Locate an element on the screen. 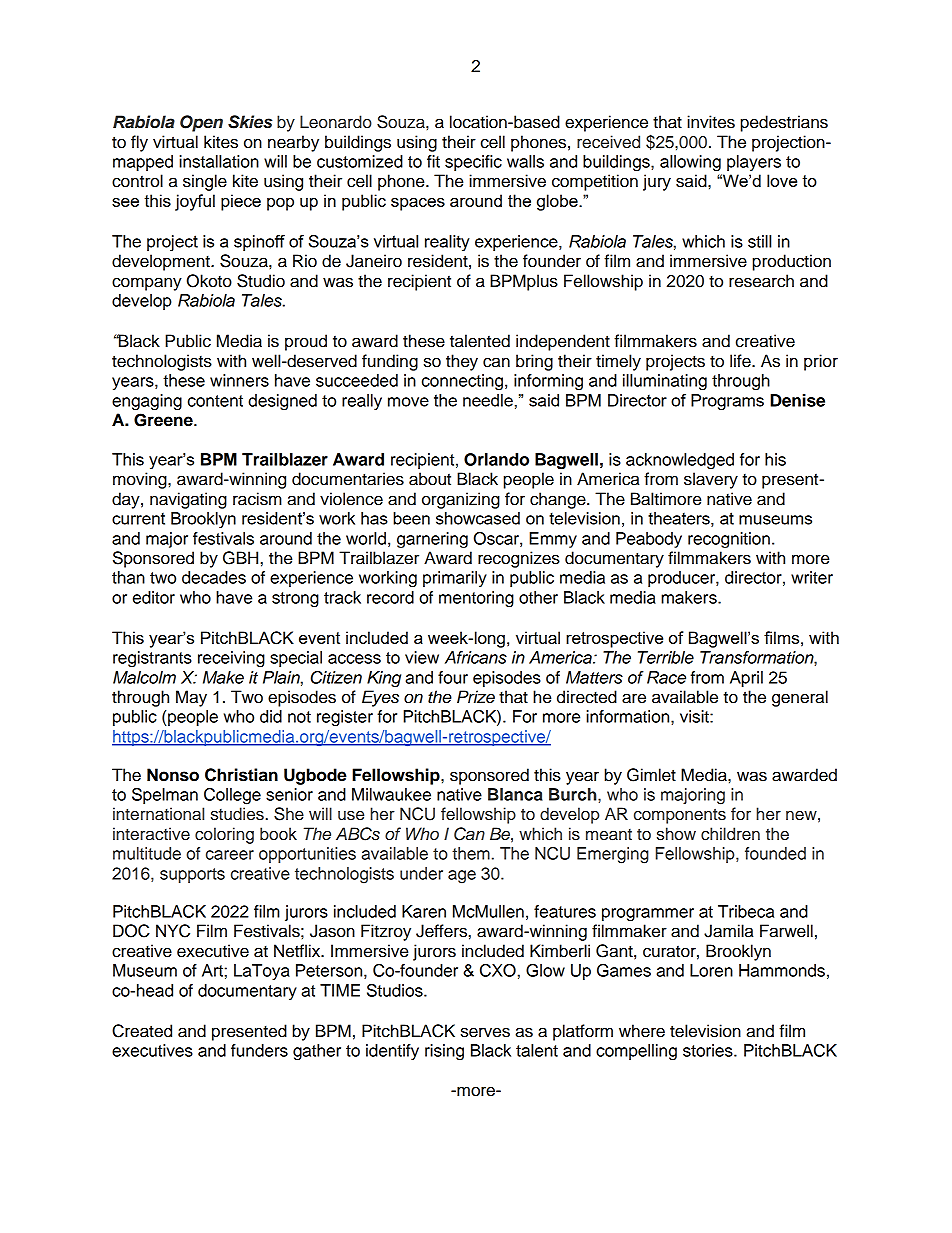 The height and width of the screenshot is (1233, 952). visit is located at coordinates (695, 716).
